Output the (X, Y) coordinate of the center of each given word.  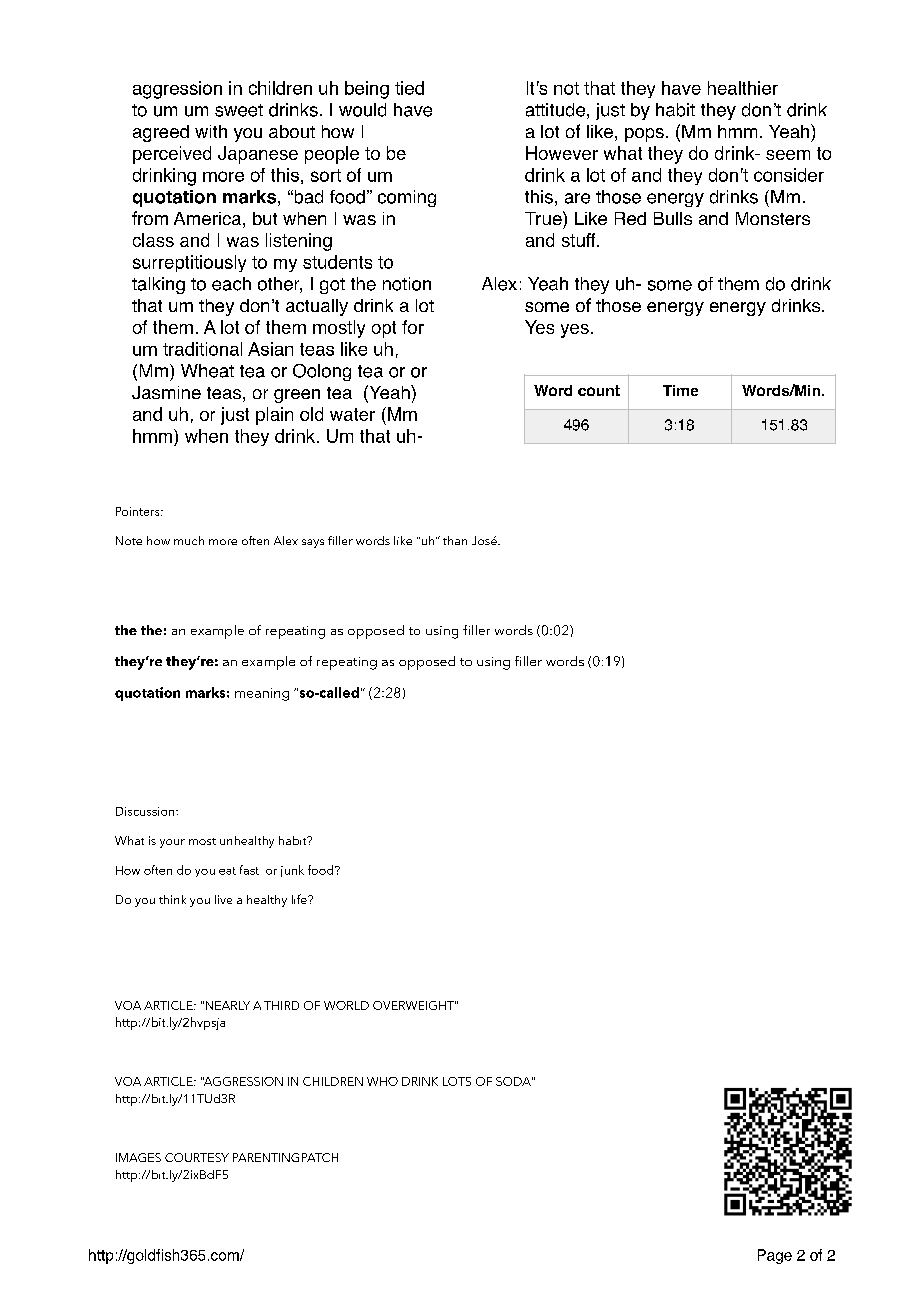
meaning (262, 694)
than (455, 540)
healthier (743, 88)
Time (680, 390)
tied (409, 88)
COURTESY (197, 1157)
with (211, 131)
